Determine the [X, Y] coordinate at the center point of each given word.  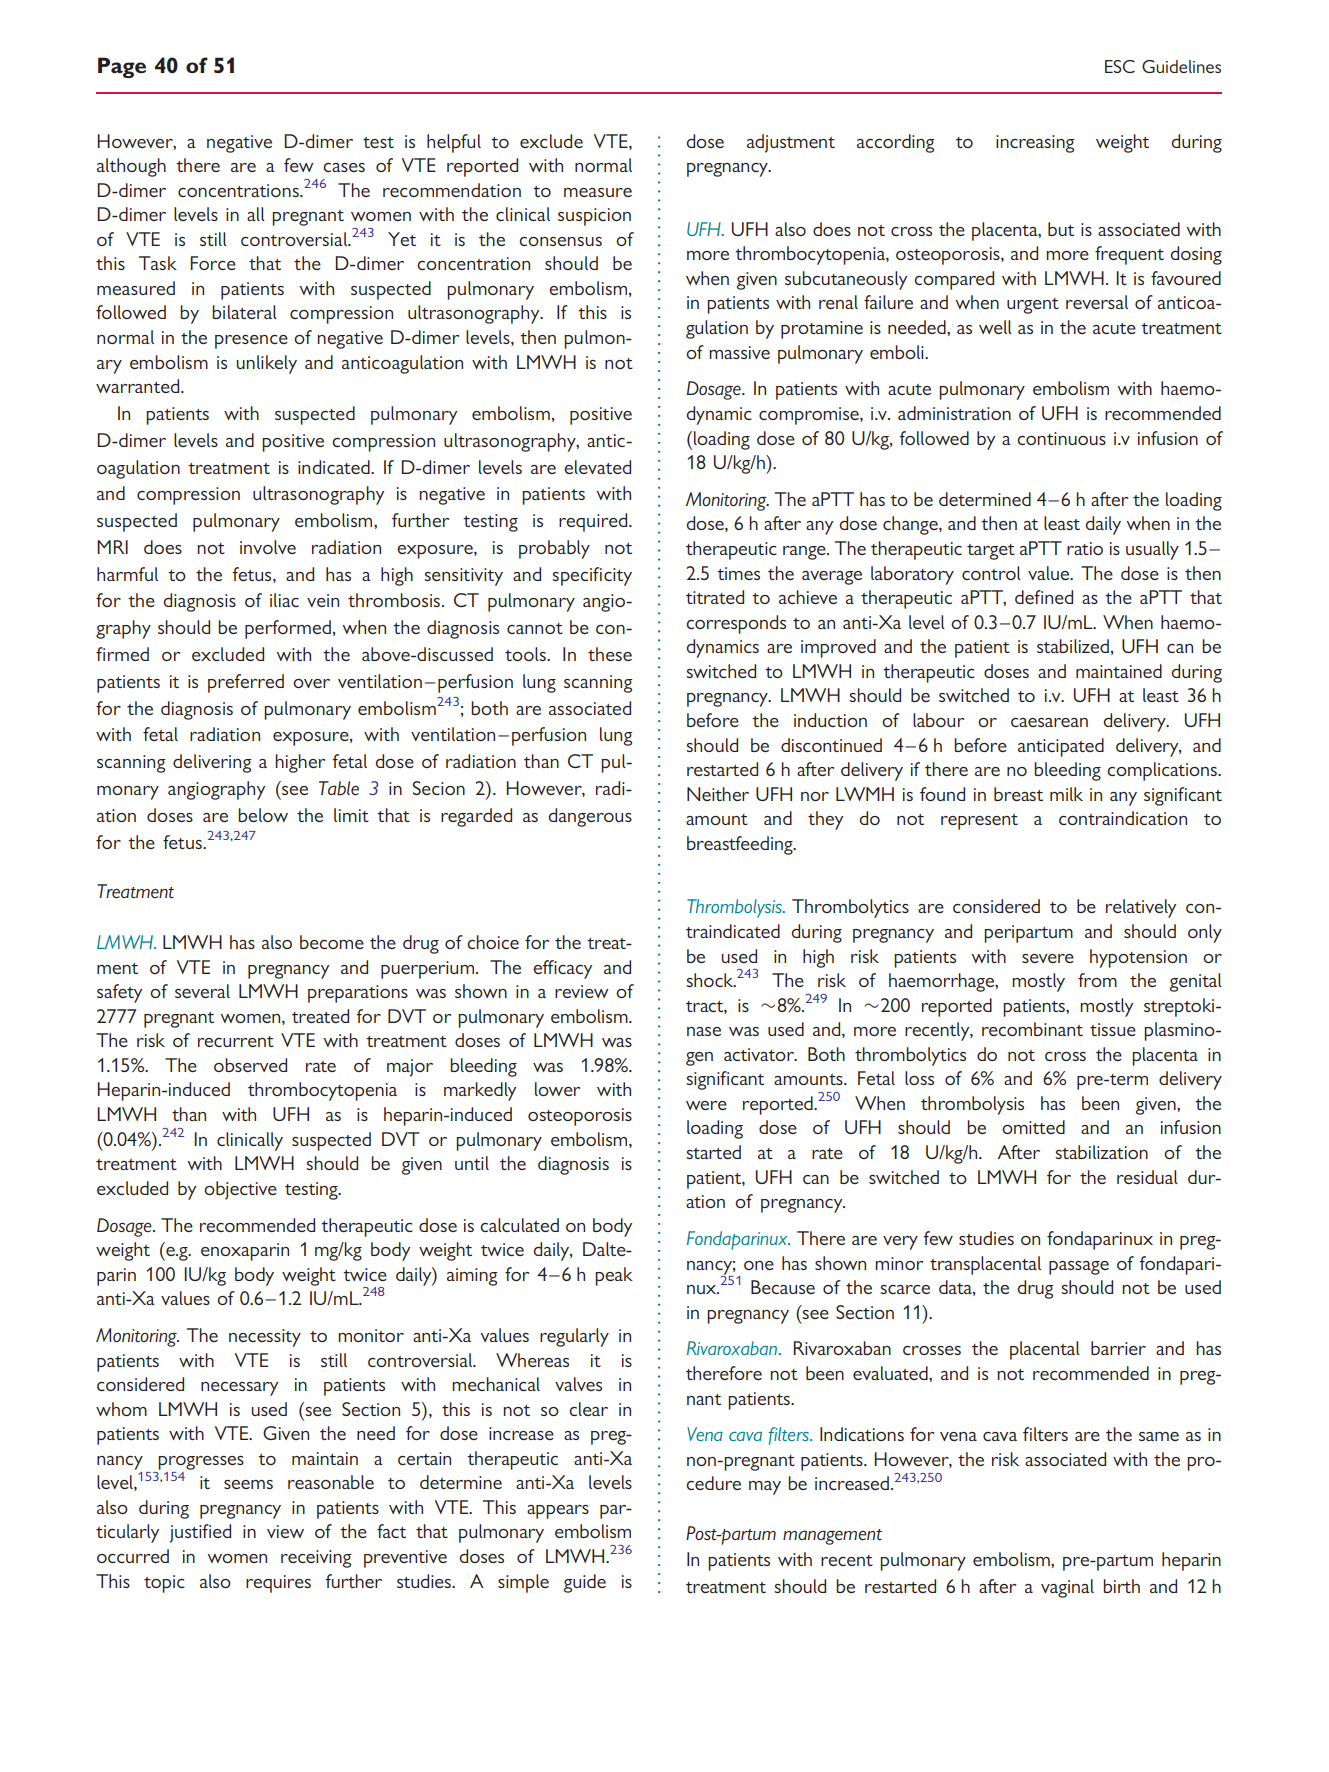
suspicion [594, 217]
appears [558, 1512]
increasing [1035, 144]
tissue [1113, 1029]
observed [250, 1065]
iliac [284, 600]
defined [1044, 597]
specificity [592, 576]
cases [344, 167]
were [706, 1105]
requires [278, 1584]
